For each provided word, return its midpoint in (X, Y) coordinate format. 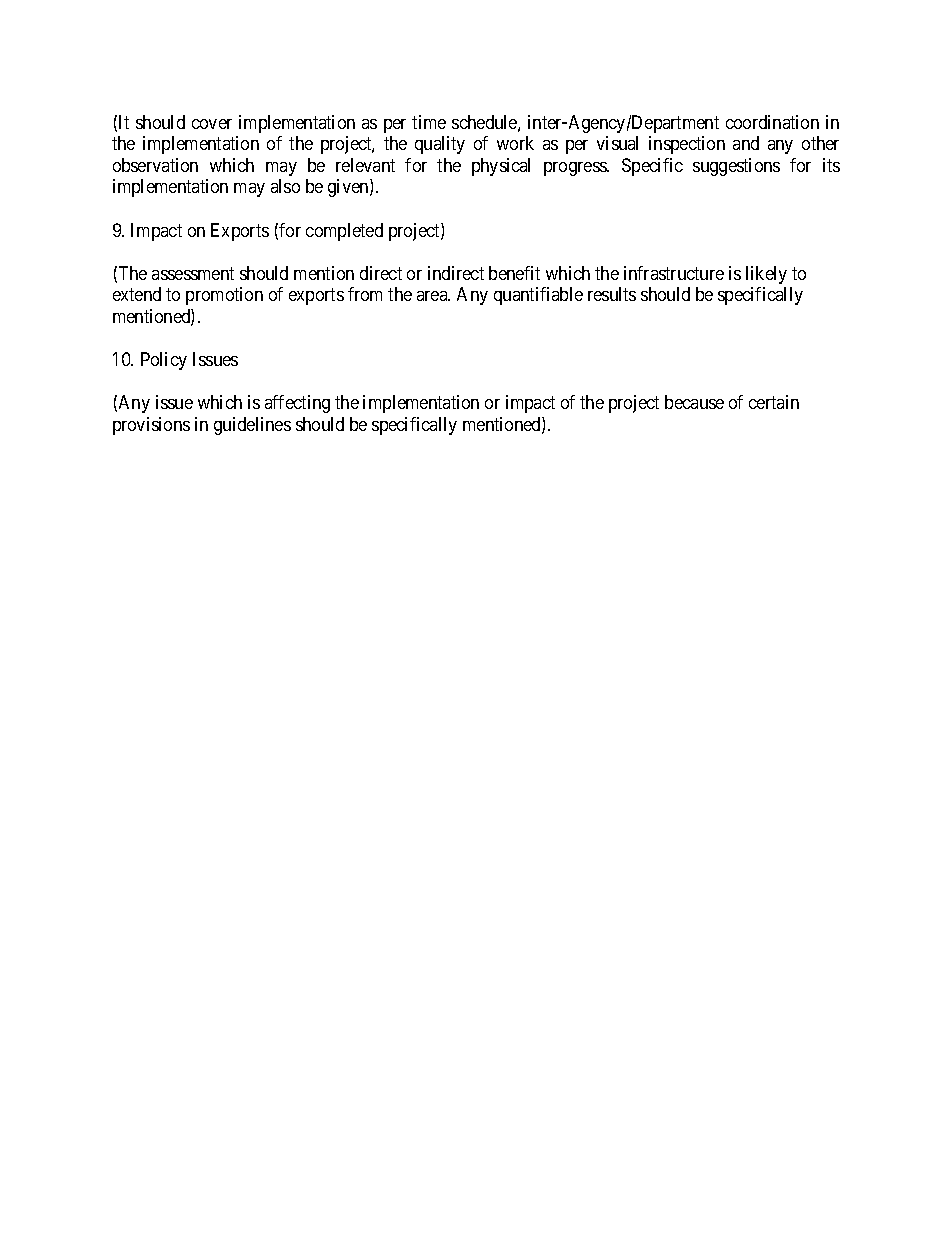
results (612, 294)
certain (774, 402)
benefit (514, 273)
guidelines (252, 426)
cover (212, 124)
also (285, 186)
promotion (224, 296)
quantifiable (538, 296)
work (515, 143)
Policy (164, 361)
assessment (193, 273)
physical (501, 167)
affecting (297, 404)
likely (766, 275)
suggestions (736, 167)
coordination (772, 122)
